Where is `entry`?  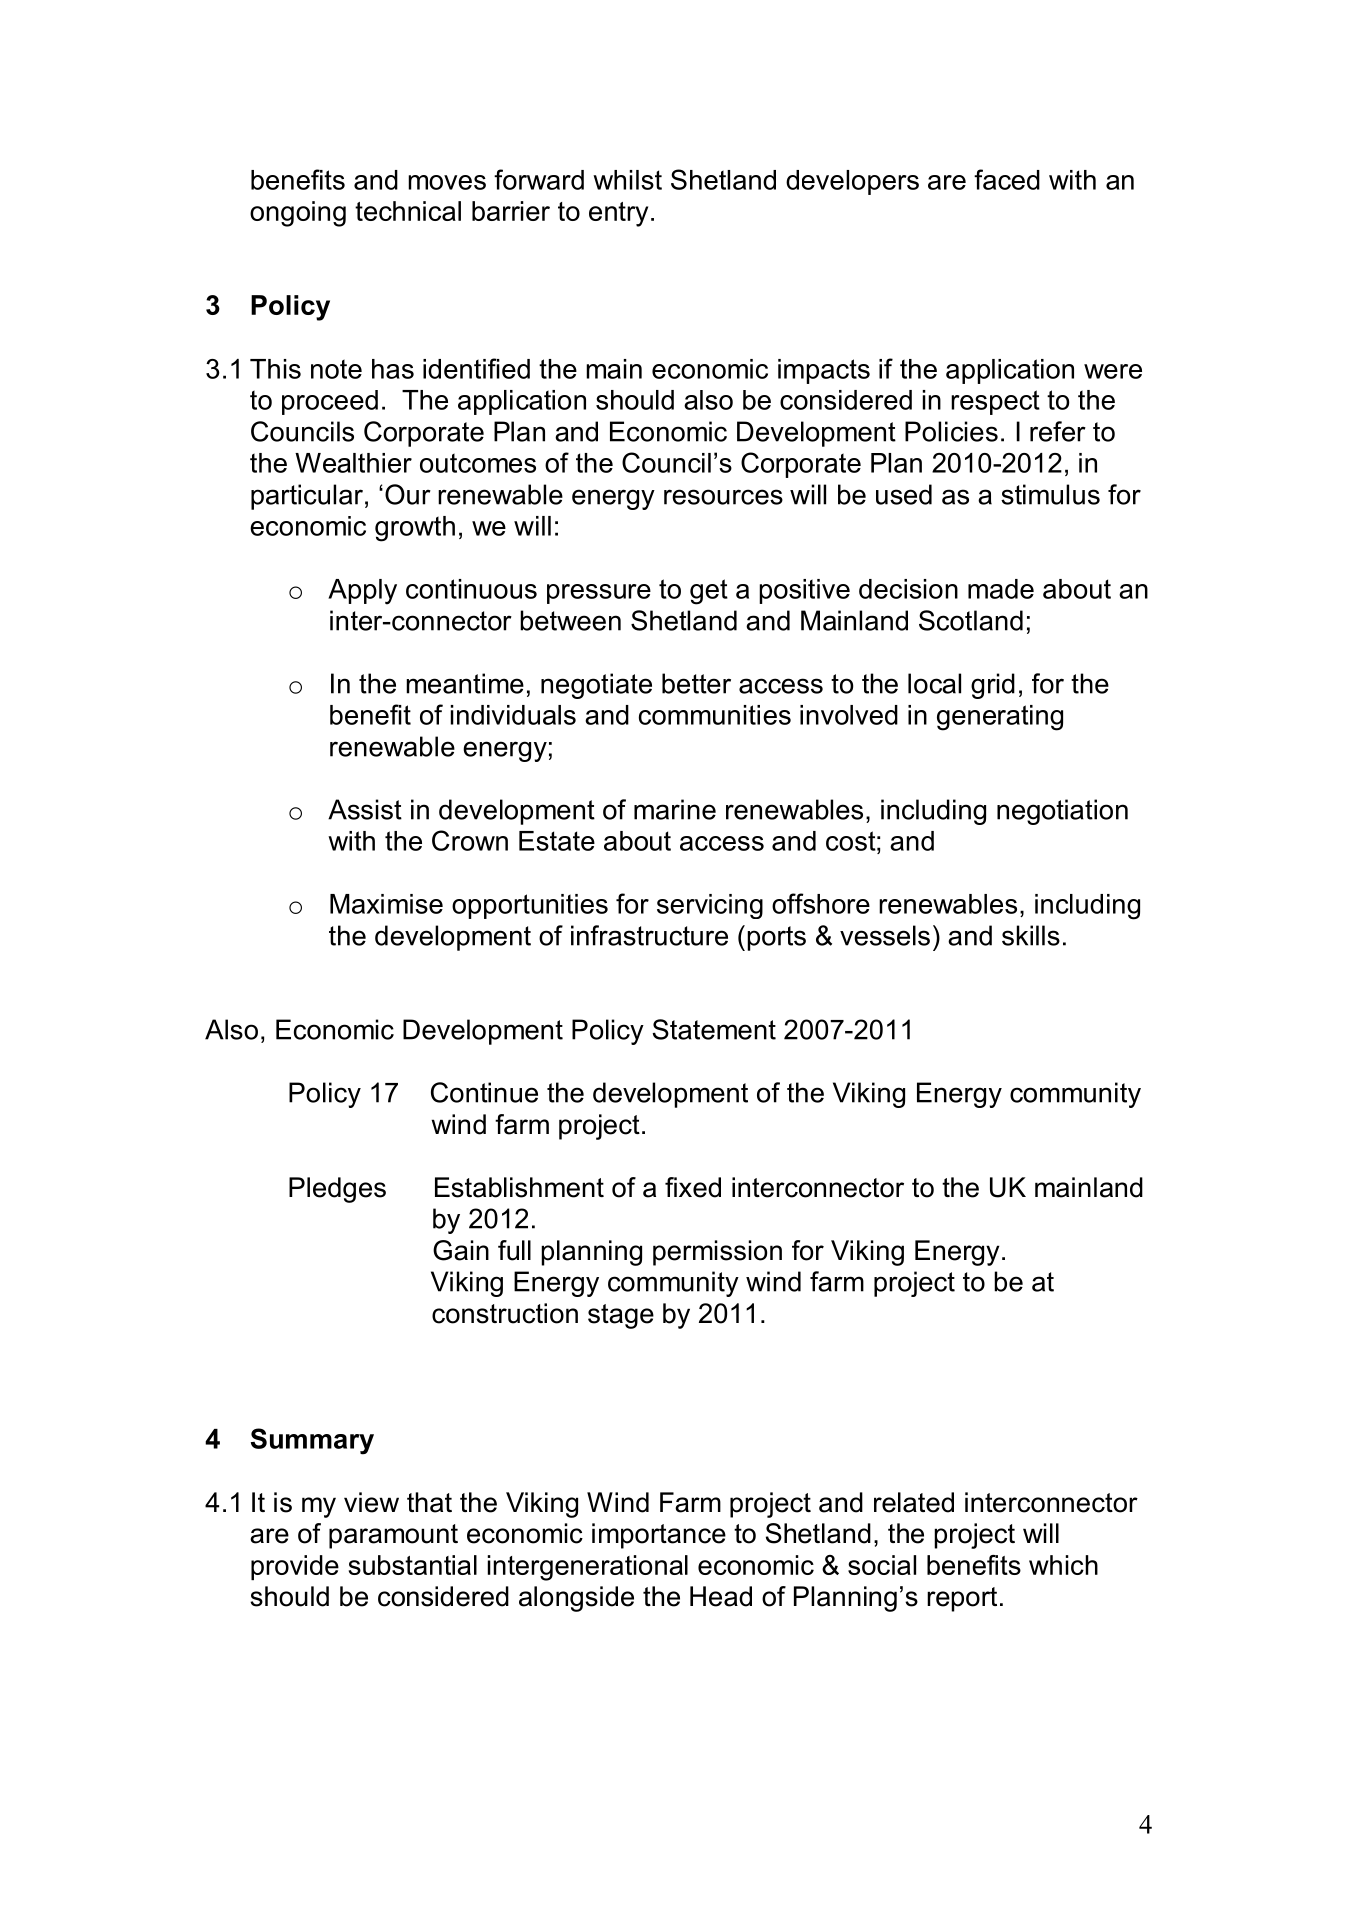
entry is located at coordinates (618, 214).
